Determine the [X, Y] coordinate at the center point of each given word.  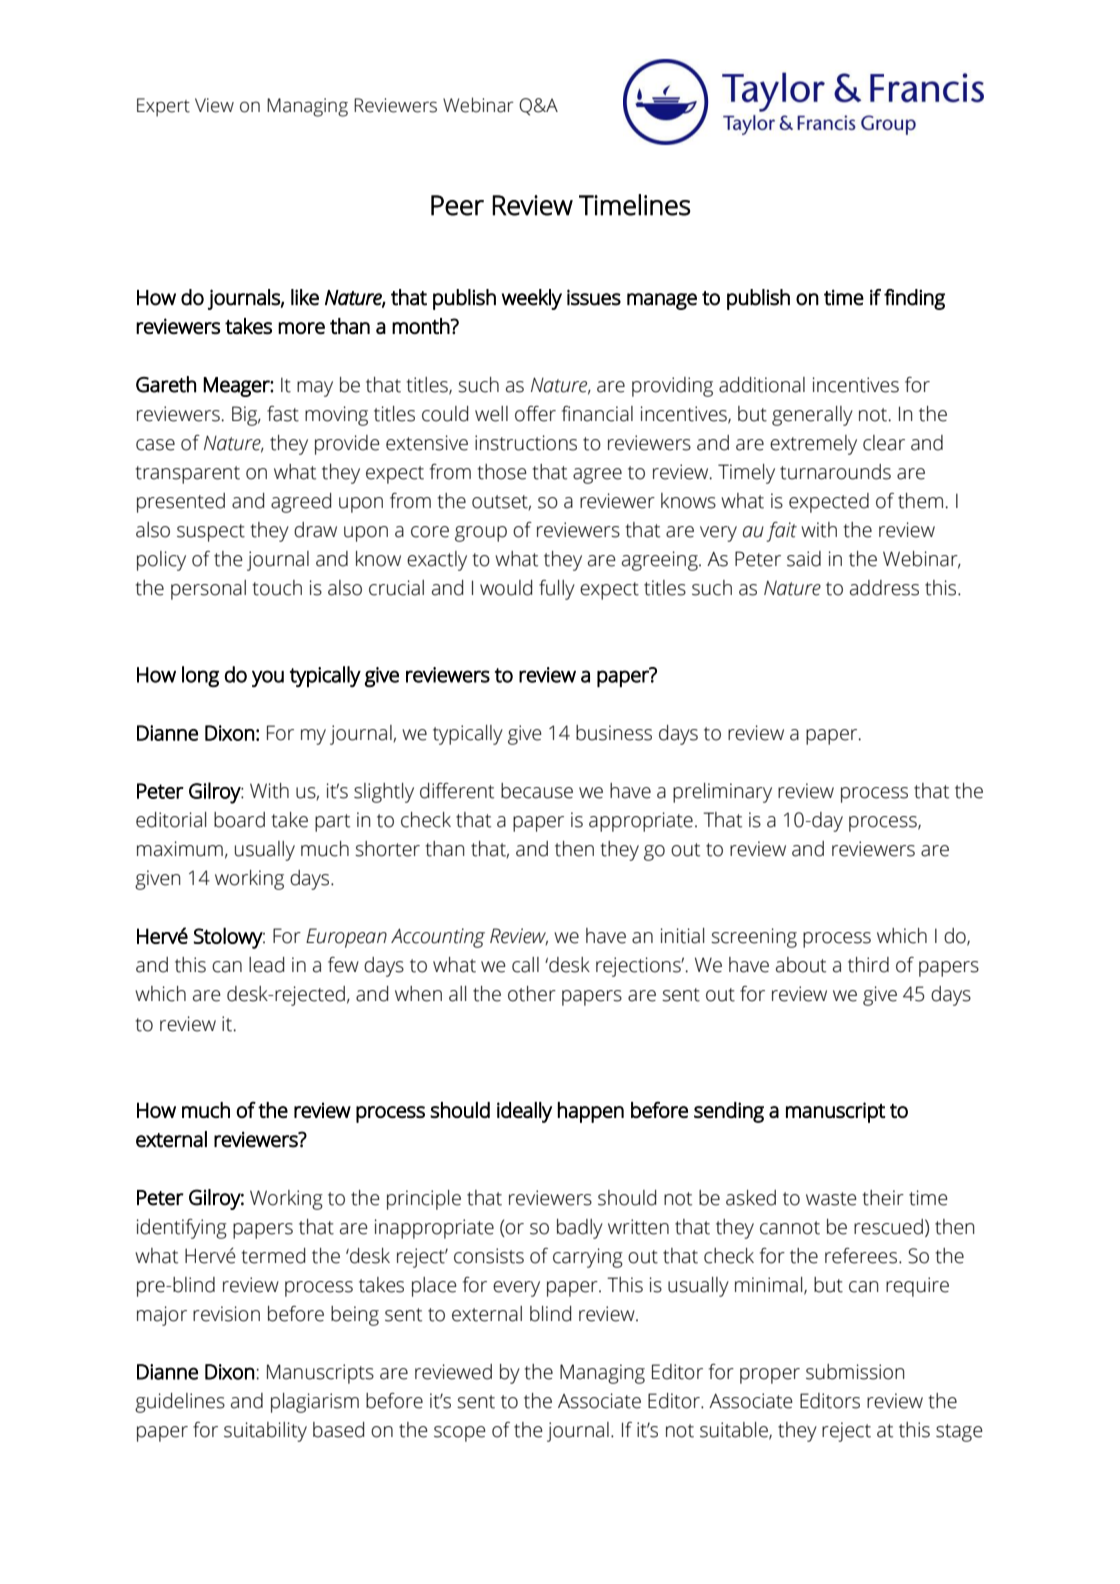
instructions [526, 443]
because [537, 791]
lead [266, 965]
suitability [265, 1432]
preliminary [722, 793]
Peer [457, 205]
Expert [163, 107]
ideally [524, 1112]
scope [460, 1434]
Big [246, 416]
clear [884, 443]
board [239, 820]
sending [729, 1112]
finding [914, 299]
